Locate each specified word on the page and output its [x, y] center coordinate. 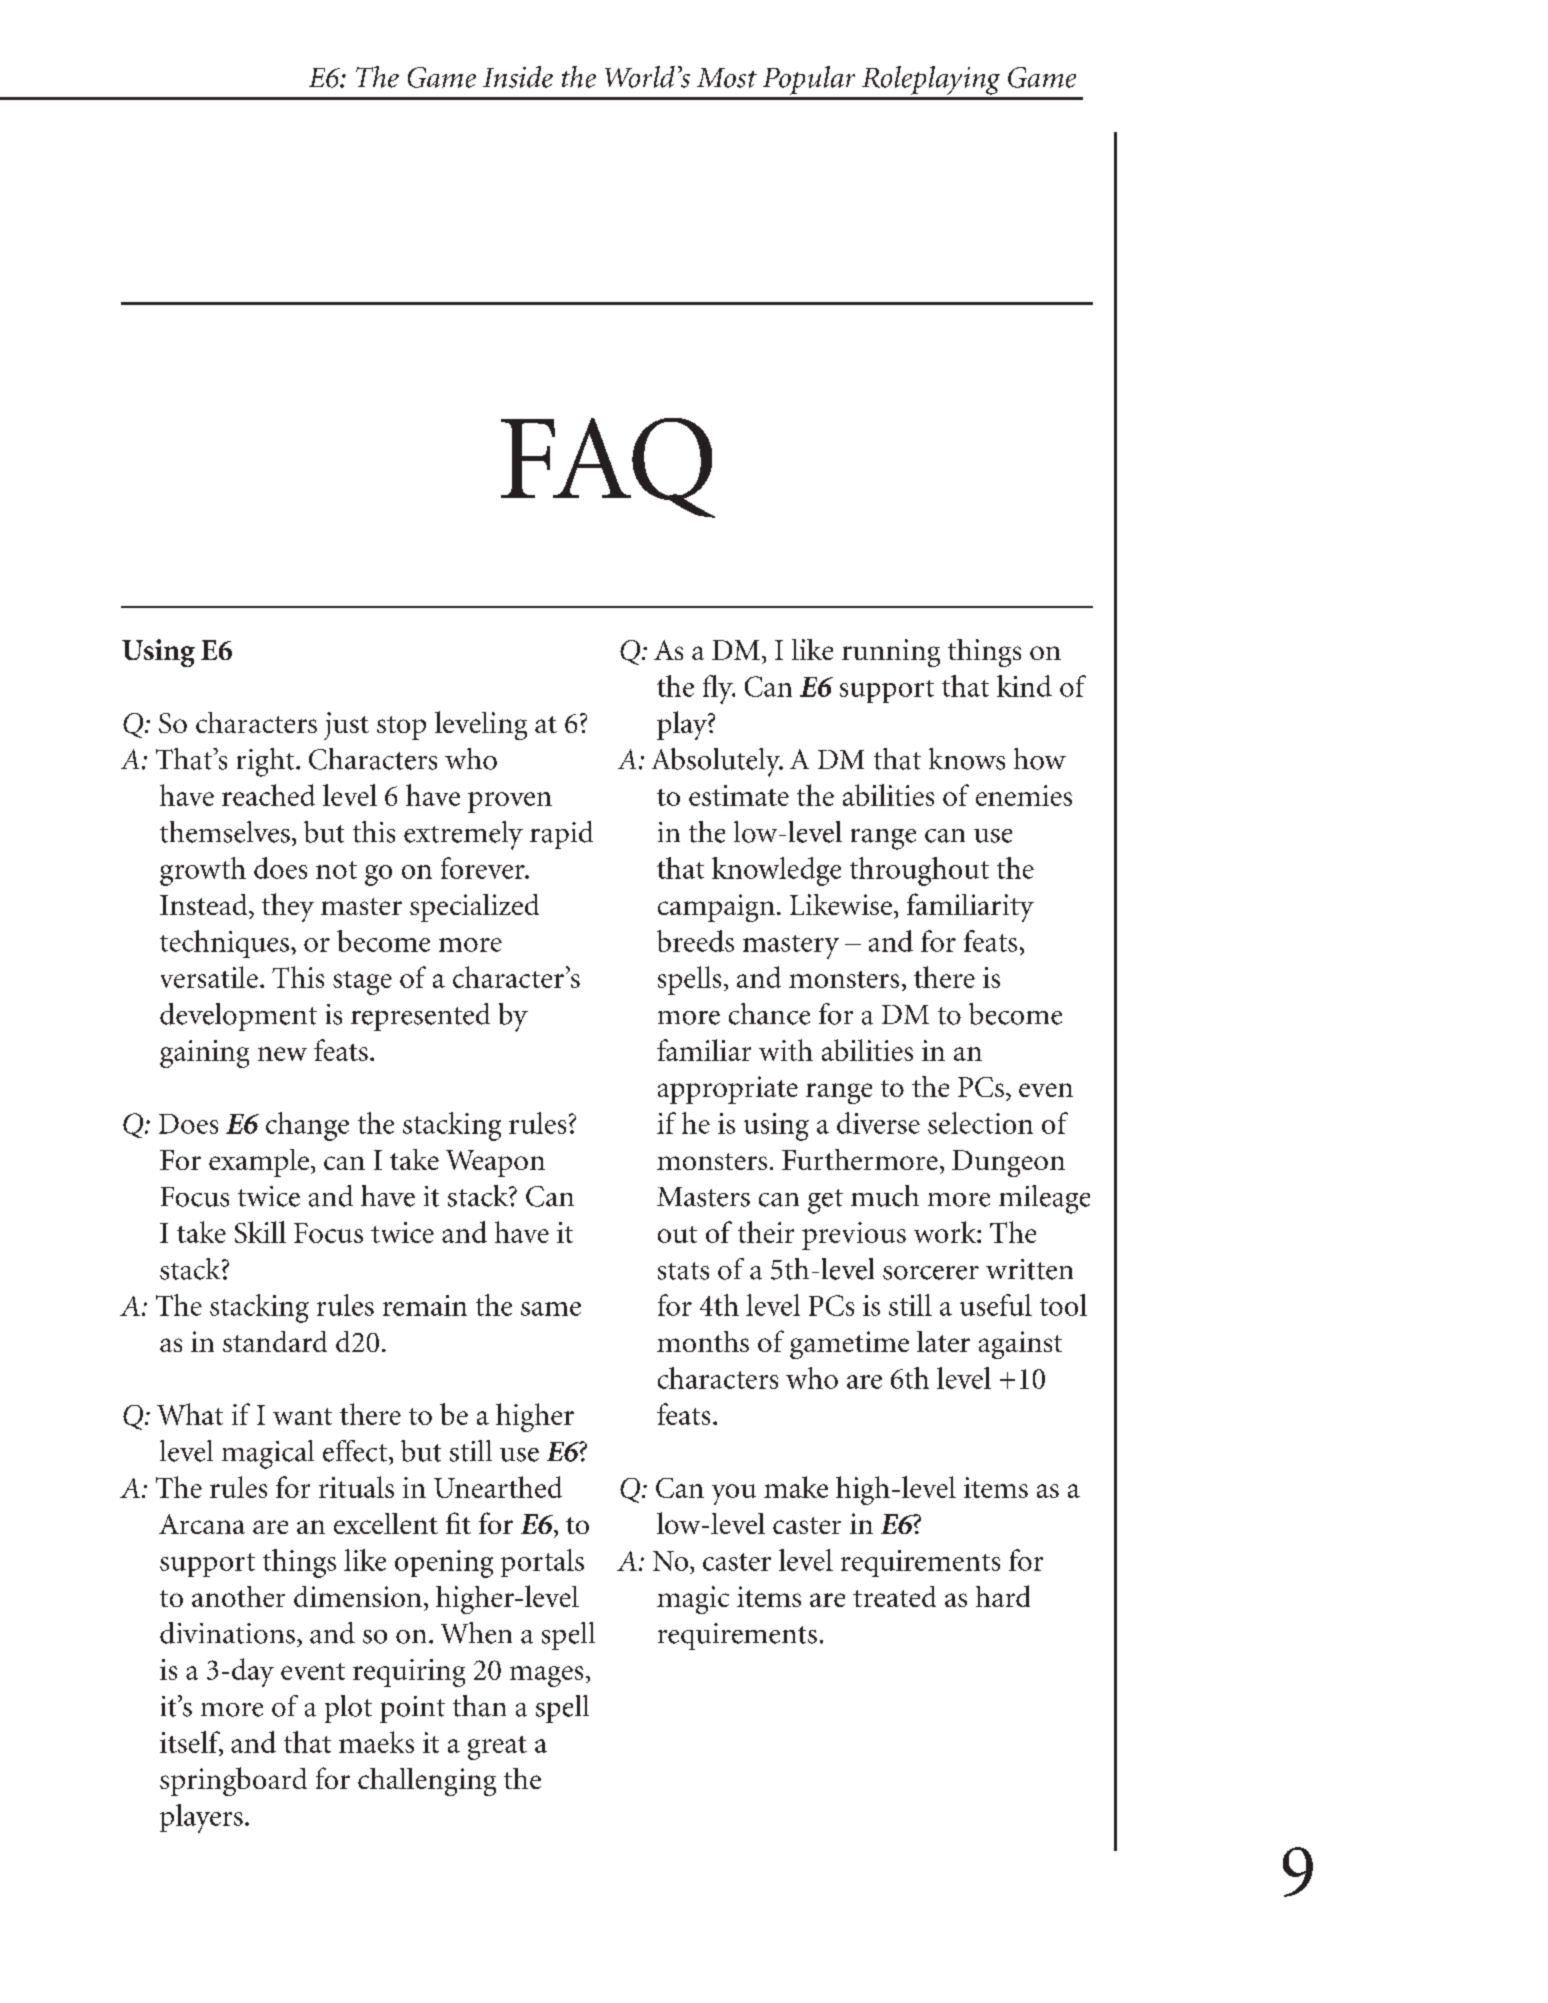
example [259, 1163]
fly [719, 689]
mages [546, 1676]
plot [348, 1709]
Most [727, 78]
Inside [518, 77]
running [891, 653]
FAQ [608, 468]
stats [683, 1271]
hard [1003, 1596]
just [346, 726]
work [946, 1232]
